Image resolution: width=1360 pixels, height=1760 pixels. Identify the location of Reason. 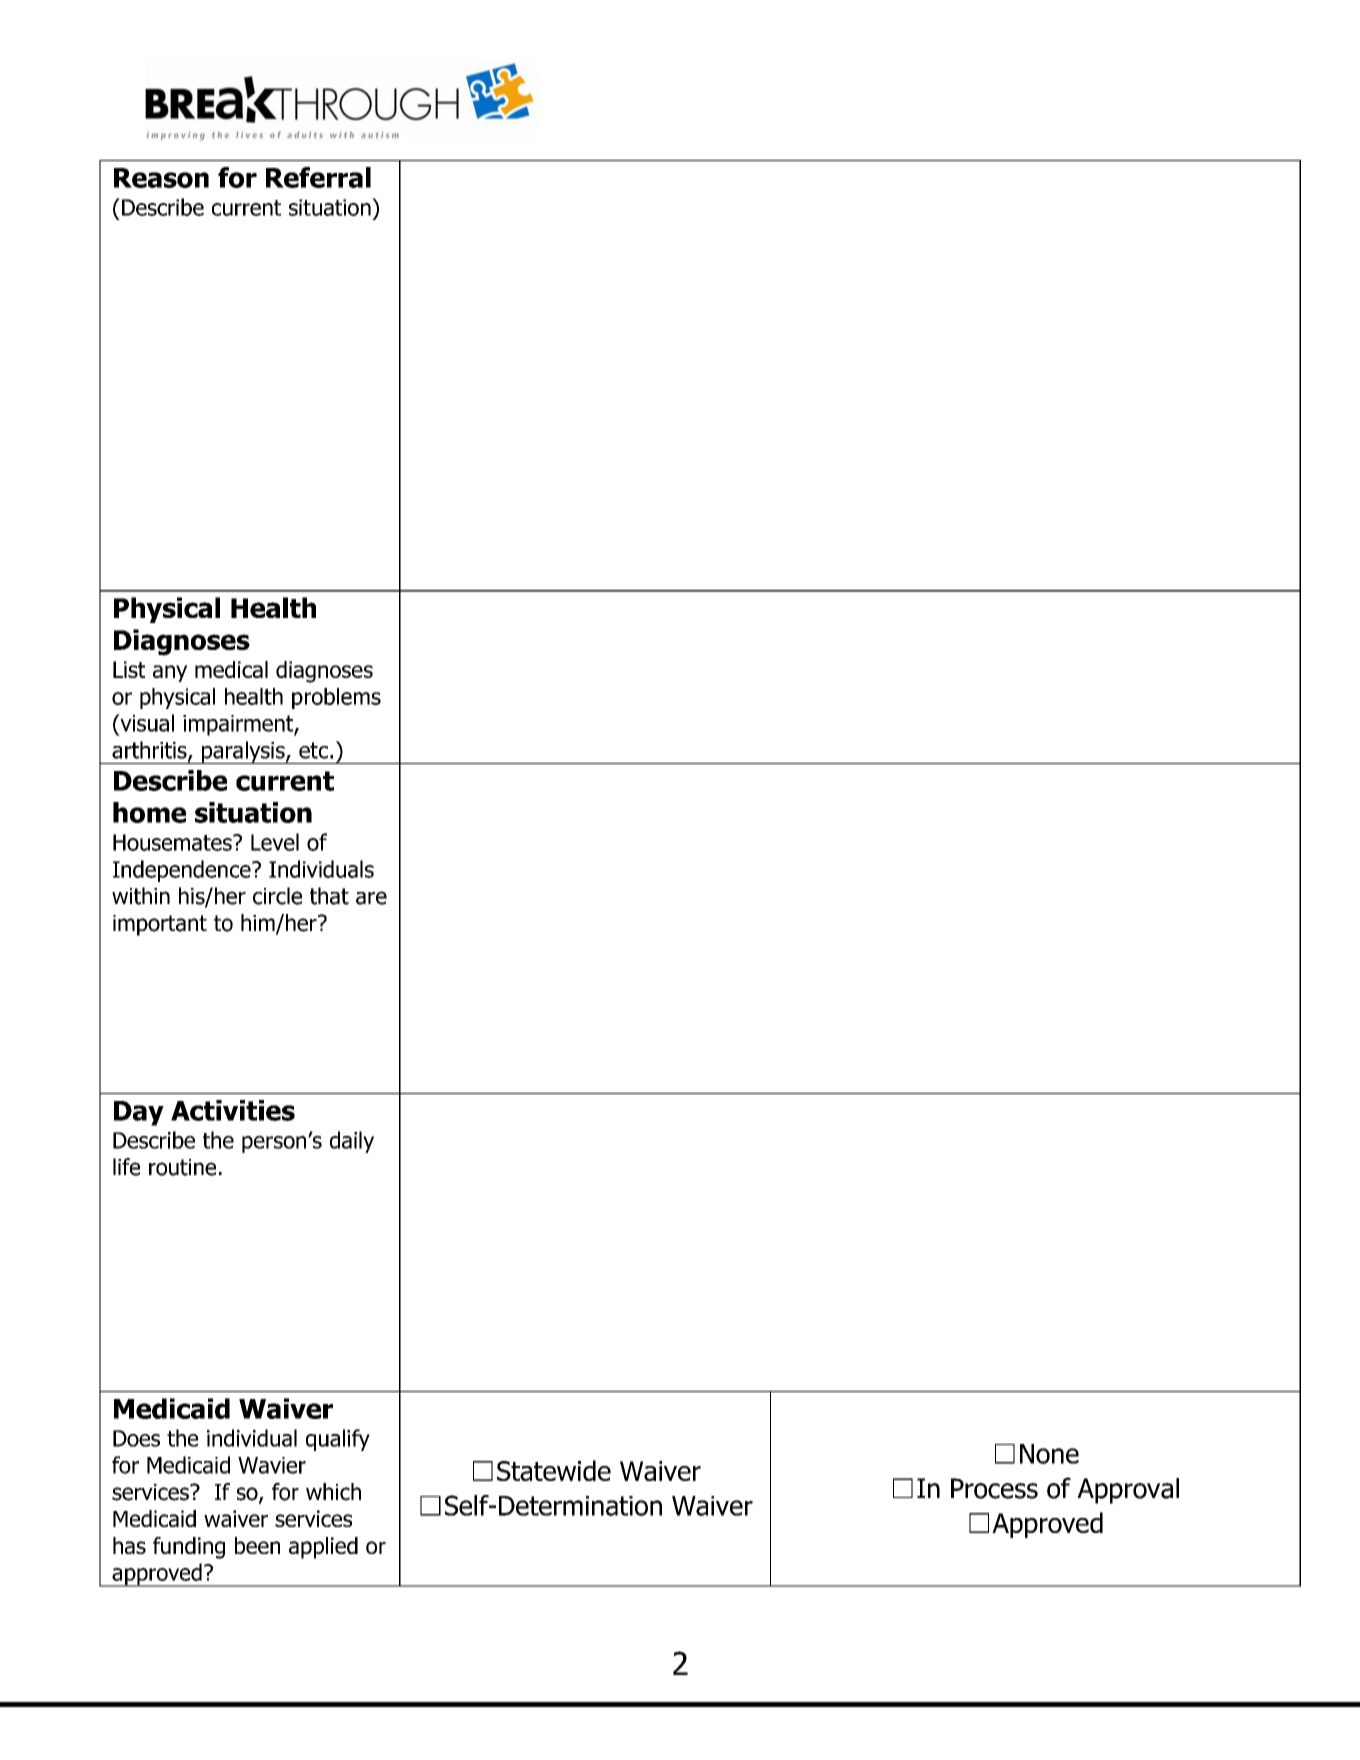
(161, 178).
